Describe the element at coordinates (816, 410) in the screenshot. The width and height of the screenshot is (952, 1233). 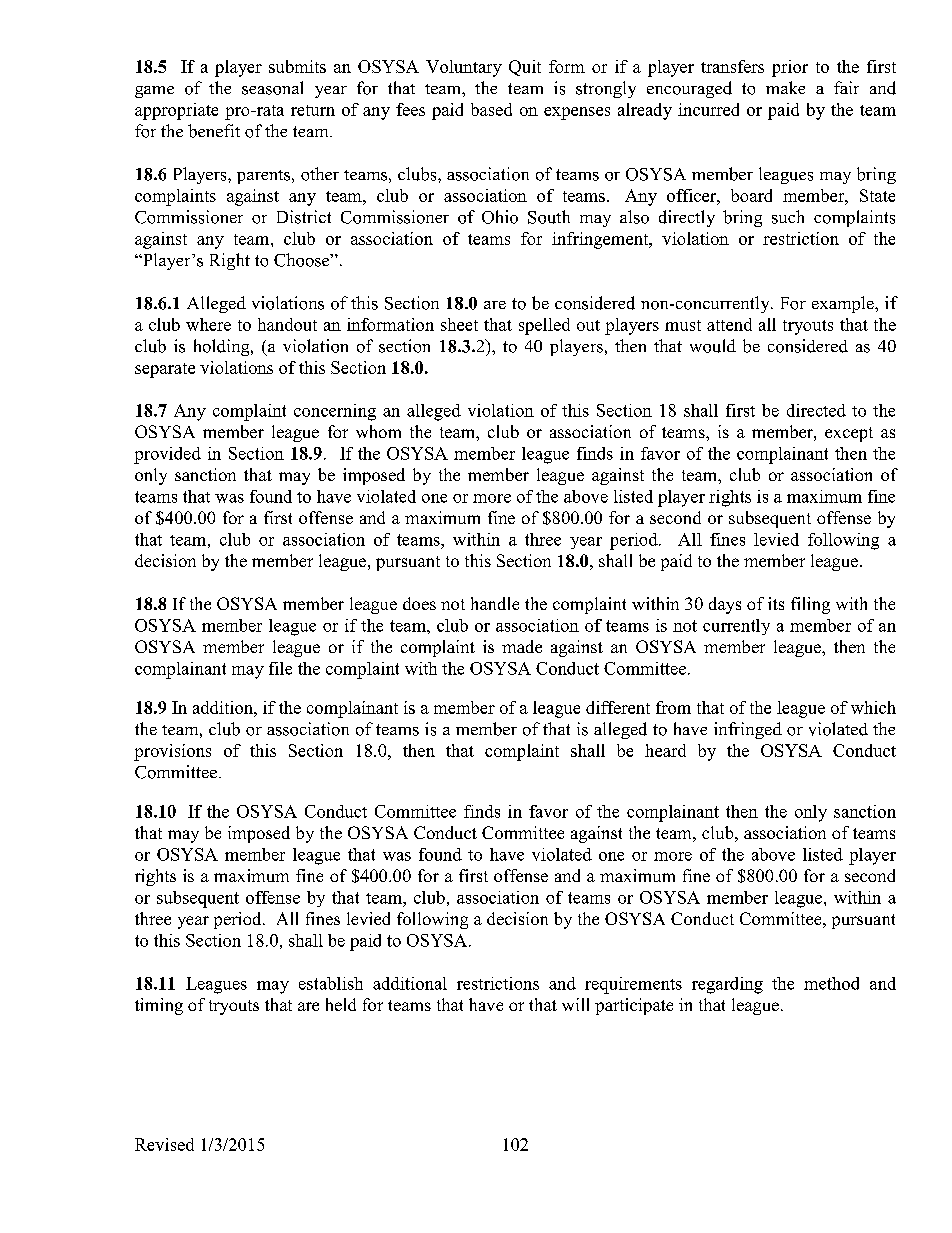
I see `directed` at that location.
